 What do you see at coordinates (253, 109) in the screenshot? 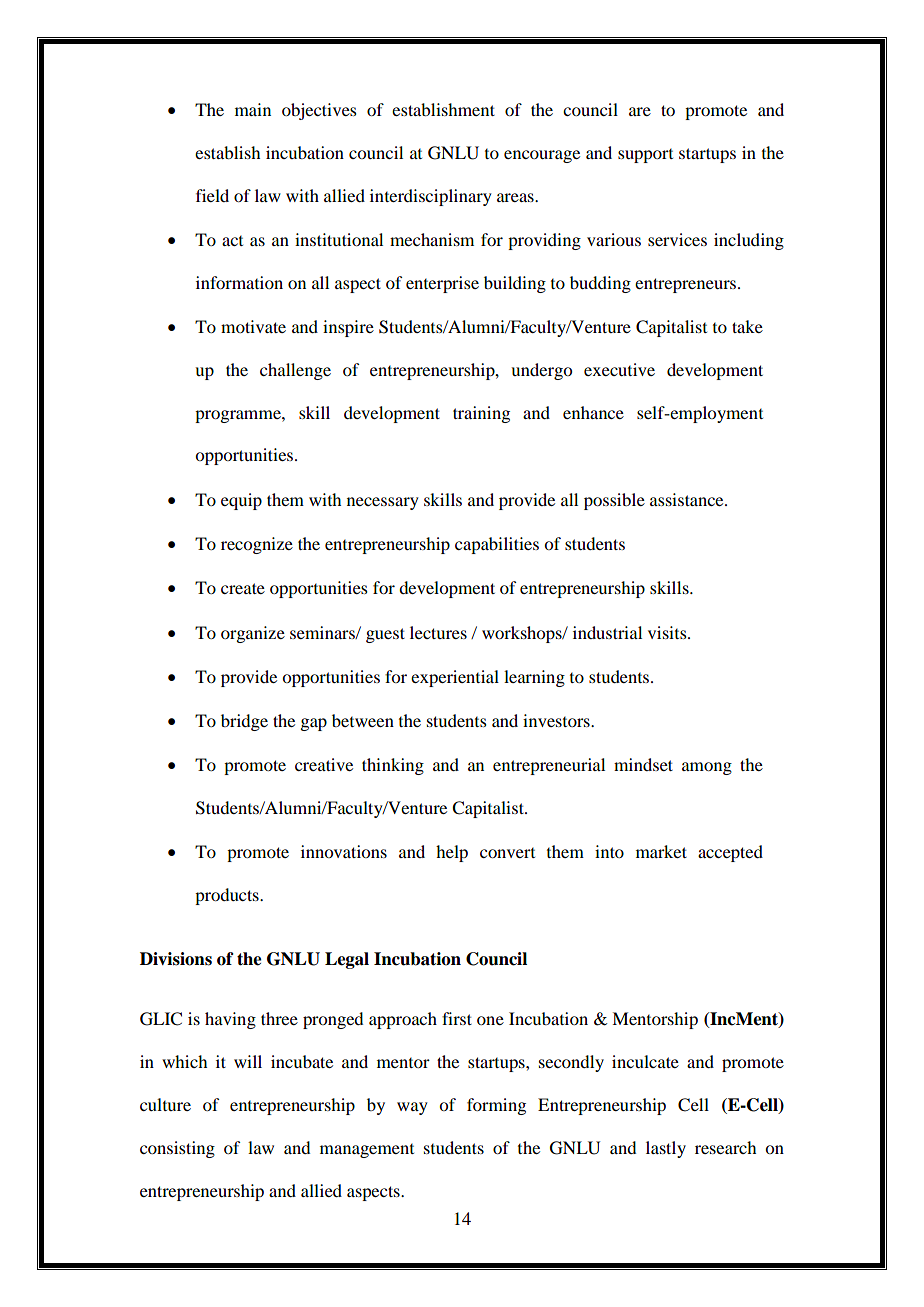
I see `main` at bounding box center [253, 109].
